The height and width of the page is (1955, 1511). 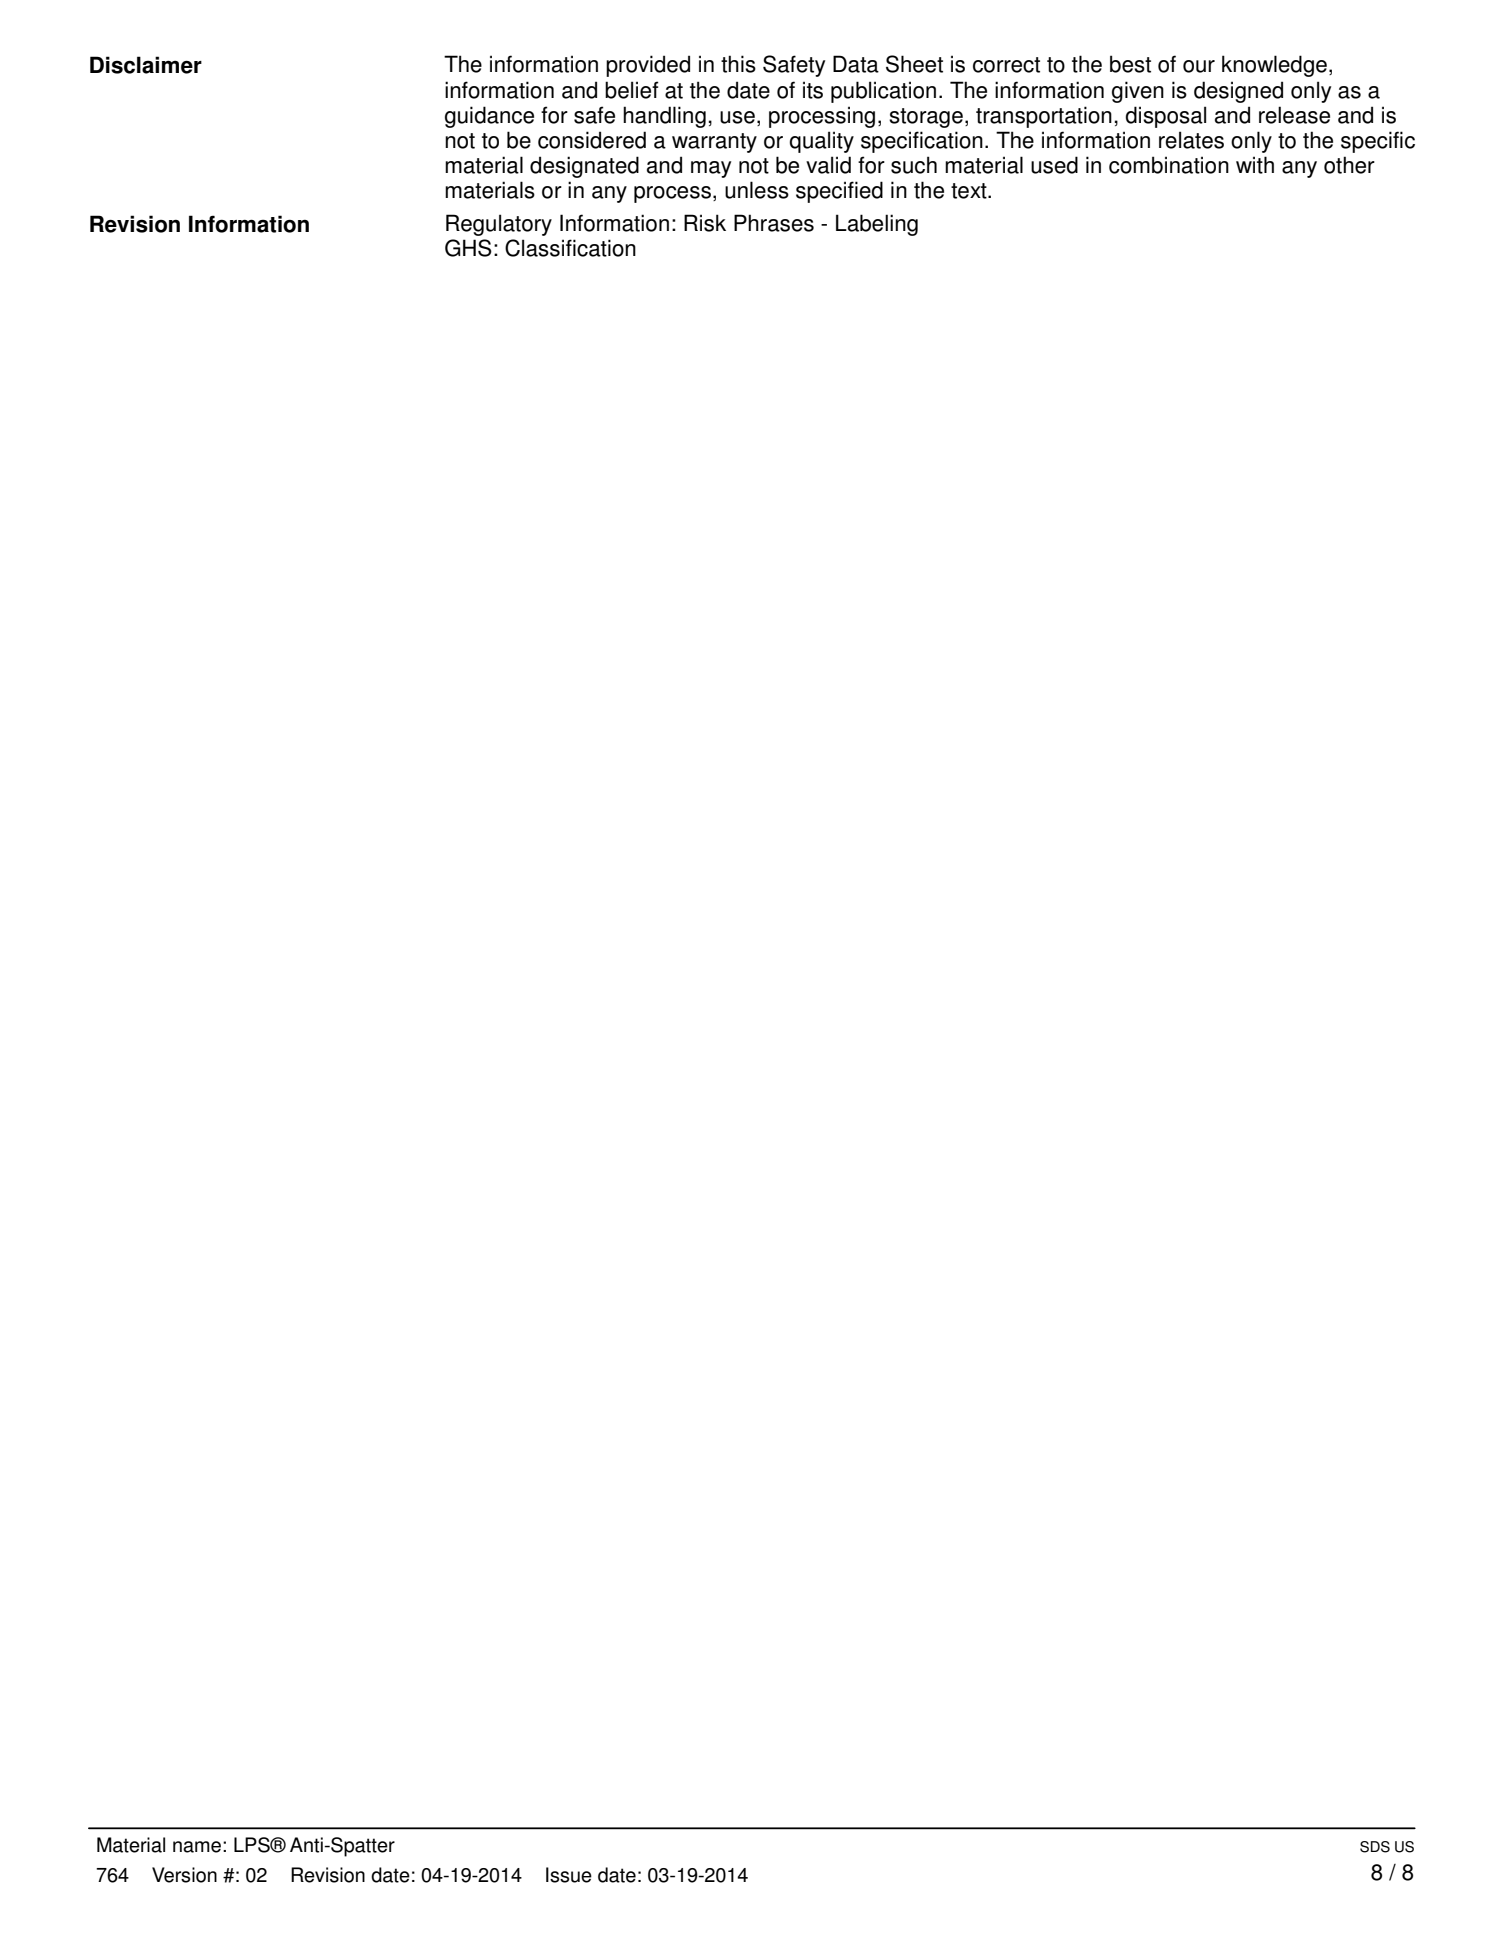 I want to click on SDS, so click(x=1375, y=1847).
